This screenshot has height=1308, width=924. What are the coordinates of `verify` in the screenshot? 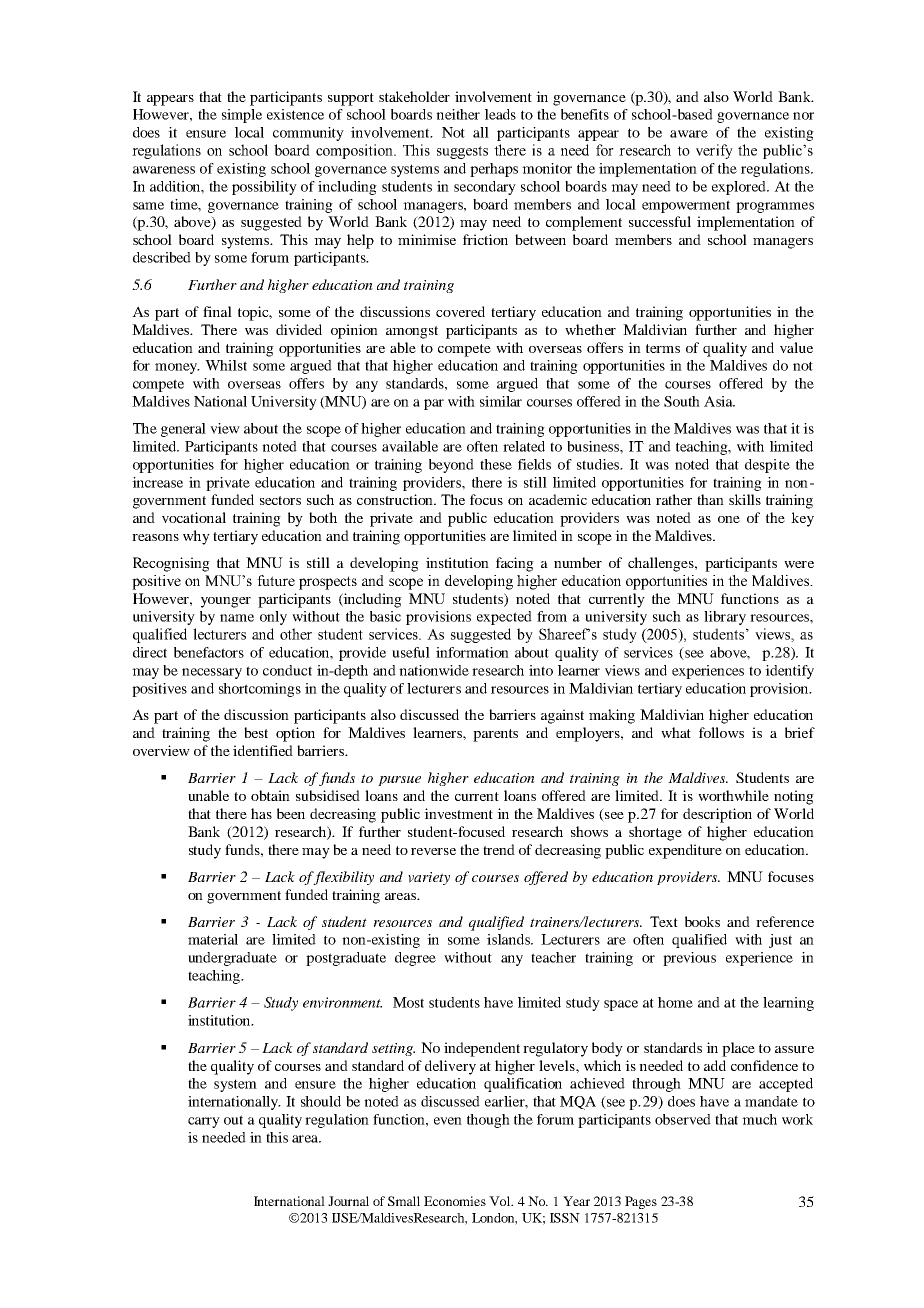 It's located at (714, 151).
